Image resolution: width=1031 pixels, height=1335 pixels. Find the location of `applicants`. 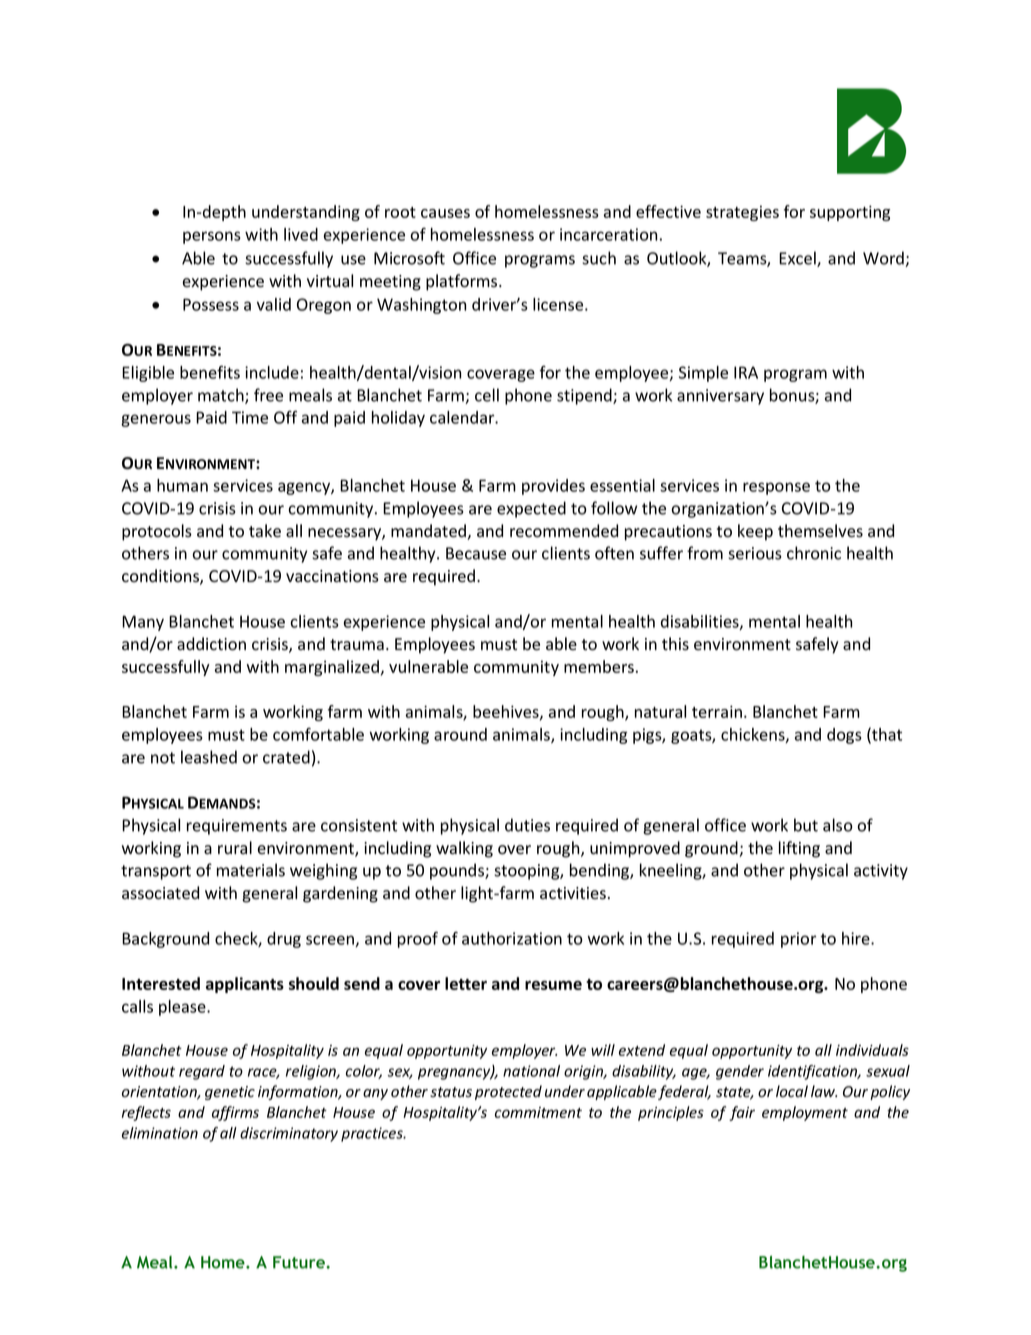

applicants is located at coordinates (245, 985).
